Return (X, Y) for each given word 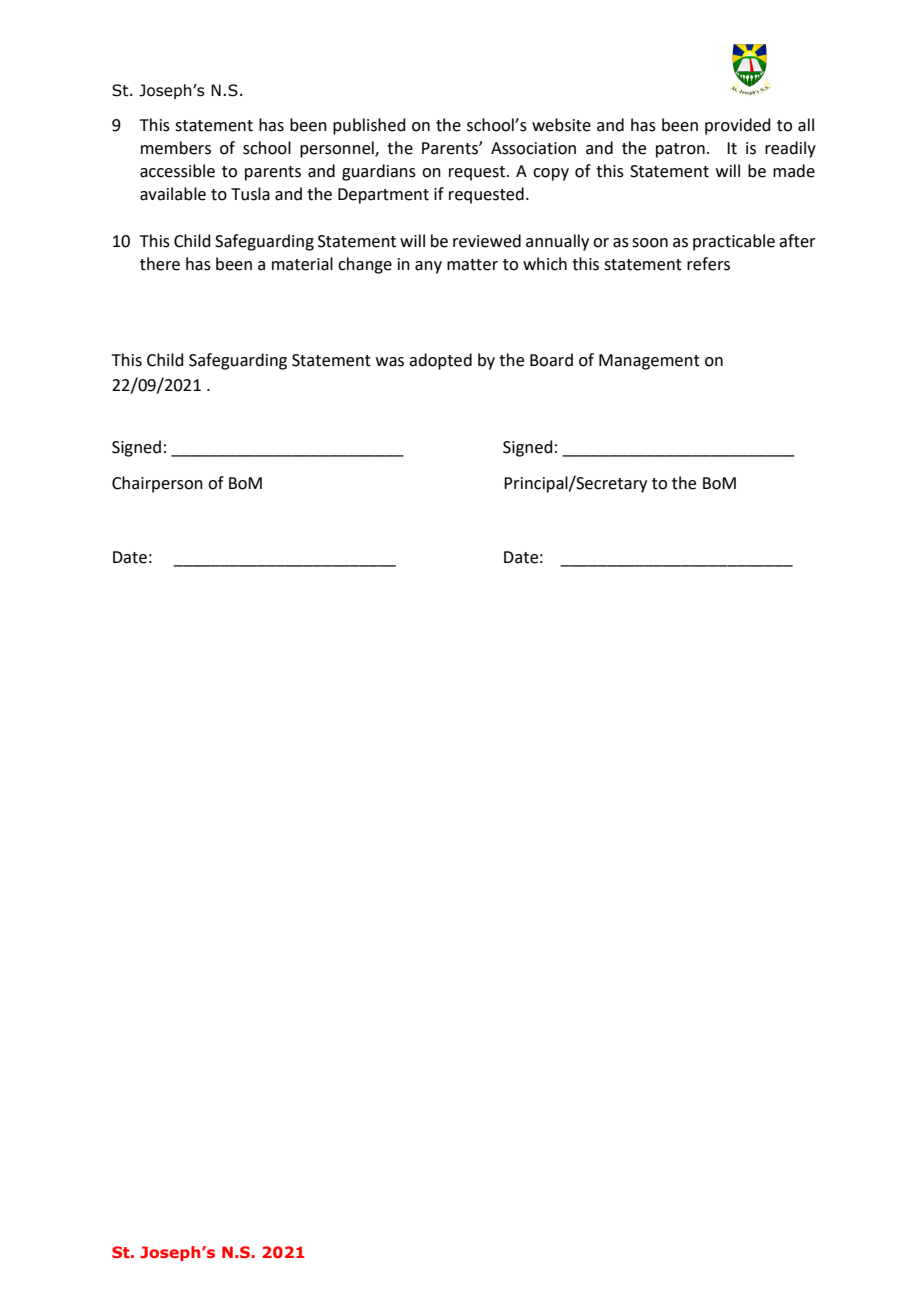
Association (533, 148)
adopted (440, 361)
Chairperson (157, 484)
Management (649, 362)
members (176, 148)
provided (738, 126)
